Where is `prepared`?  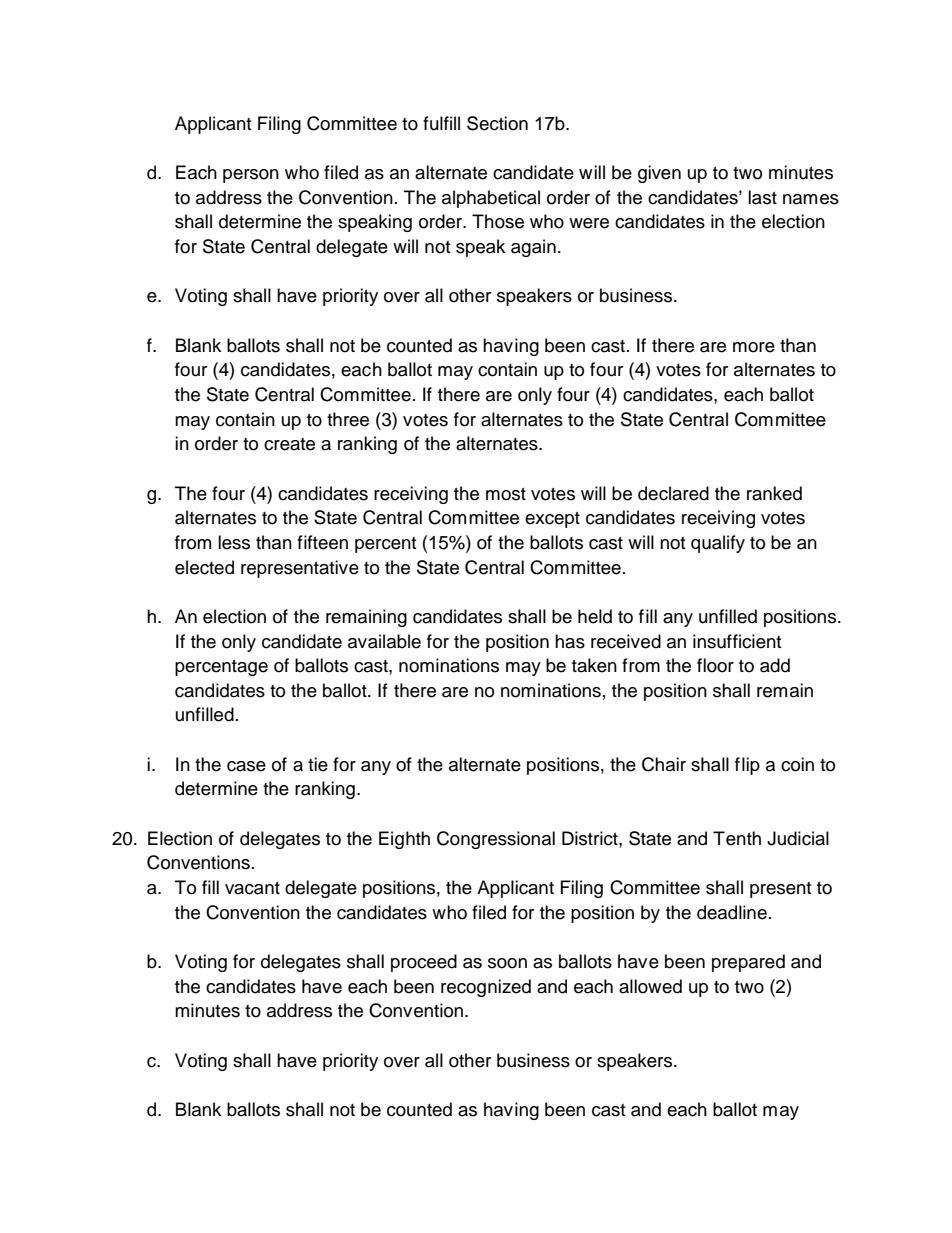 prepared is located at coordinates (748, 963).
